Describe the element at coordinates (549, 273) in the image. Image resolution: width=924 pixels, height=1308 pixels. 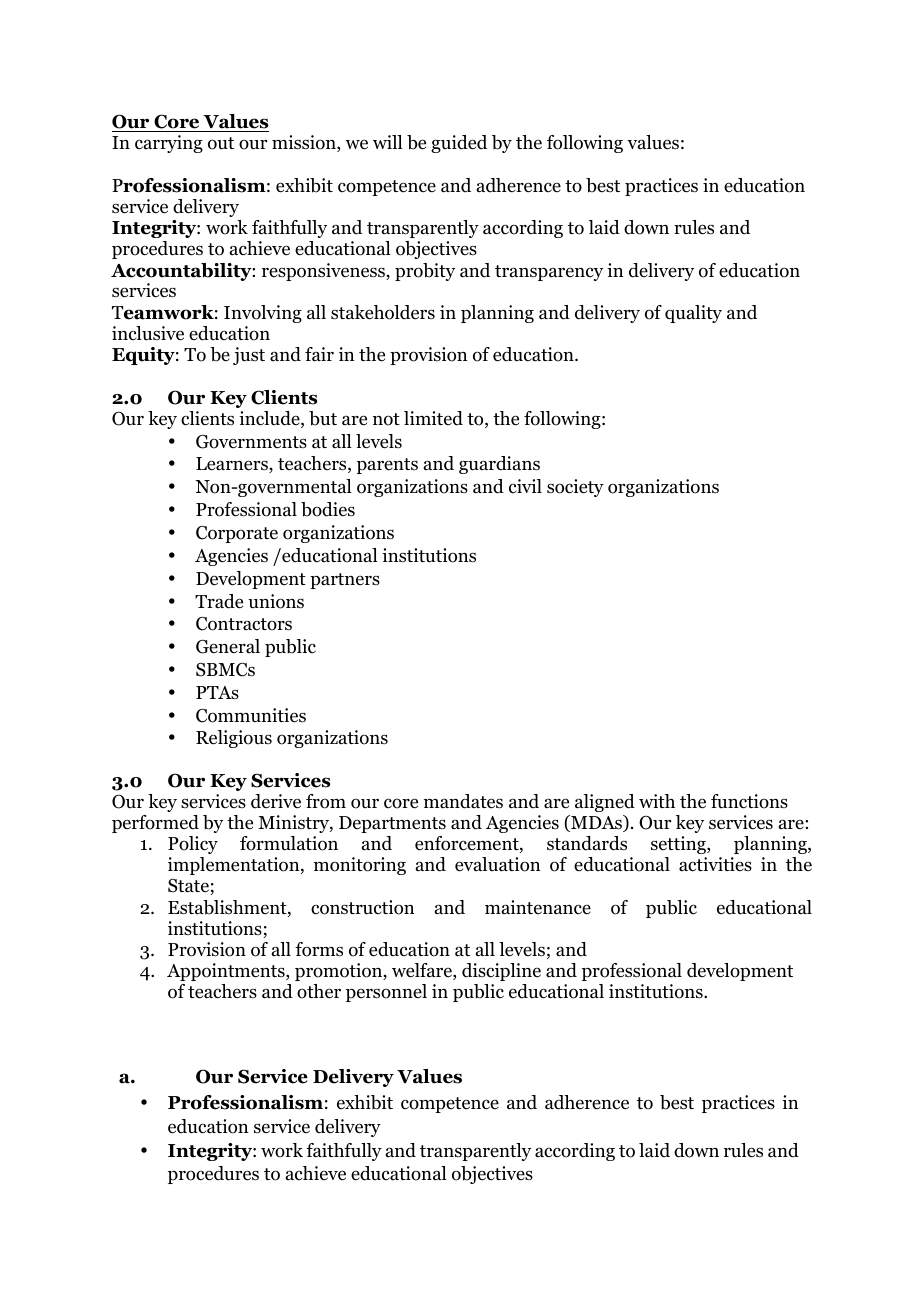
I see `transparency` at that location.
